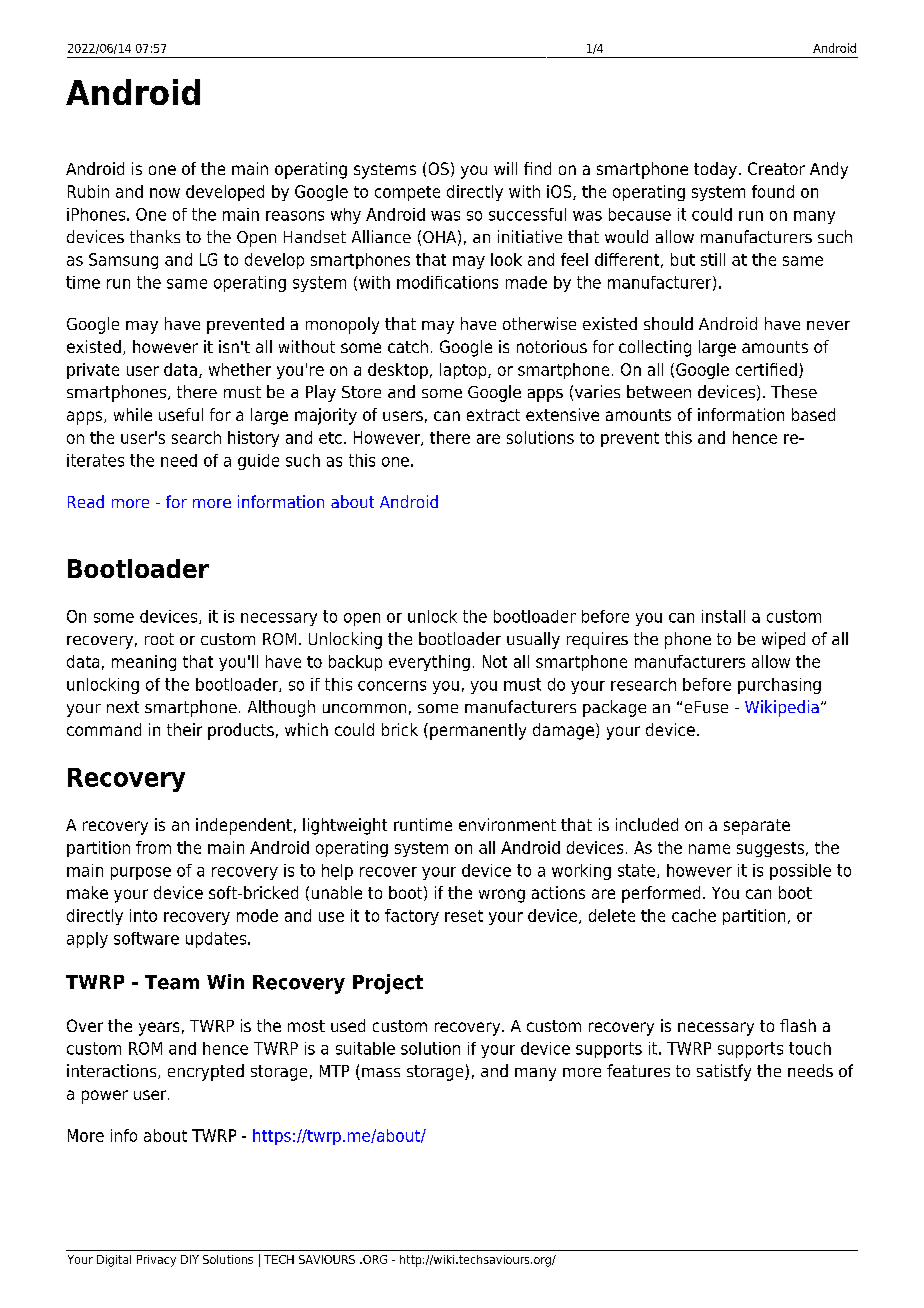  Describe the element at coordinates (165, 193) in the page. I see `now` at that location.
